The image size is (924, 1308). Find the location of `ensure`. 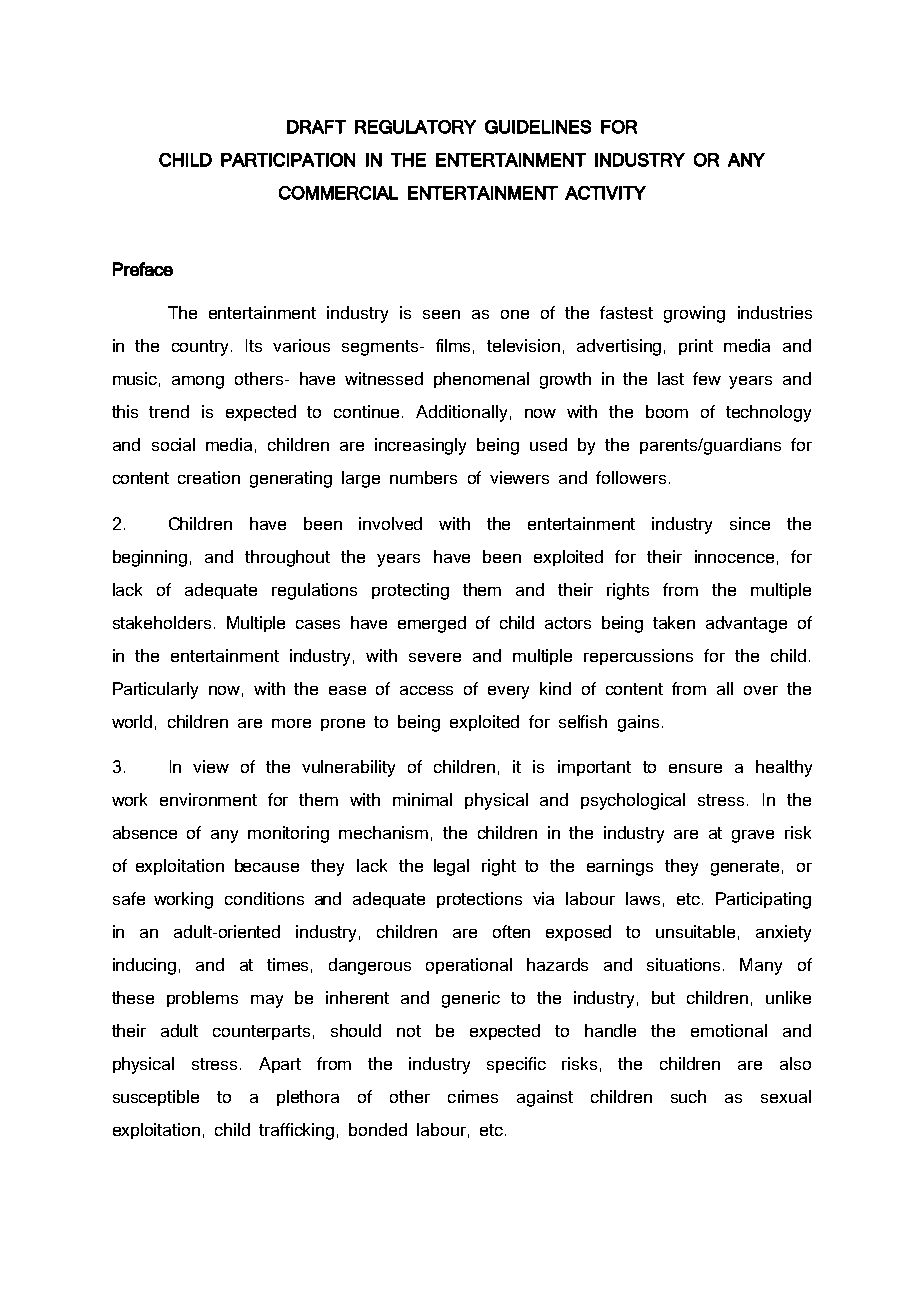

ensure is located at coordinates (695, 768).
